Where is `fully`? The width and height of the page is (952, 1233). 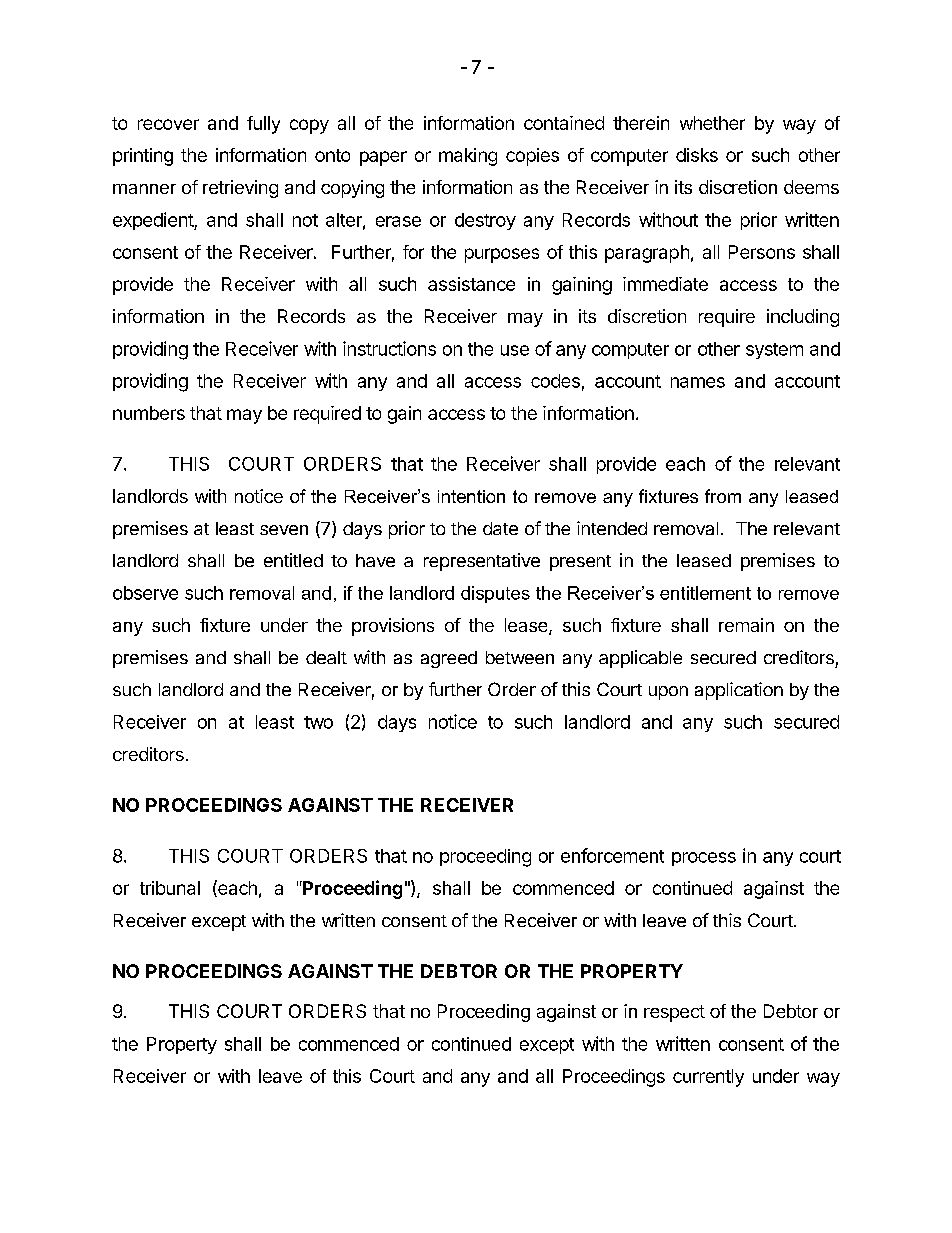
fully is located at coordinates (263, 125).
